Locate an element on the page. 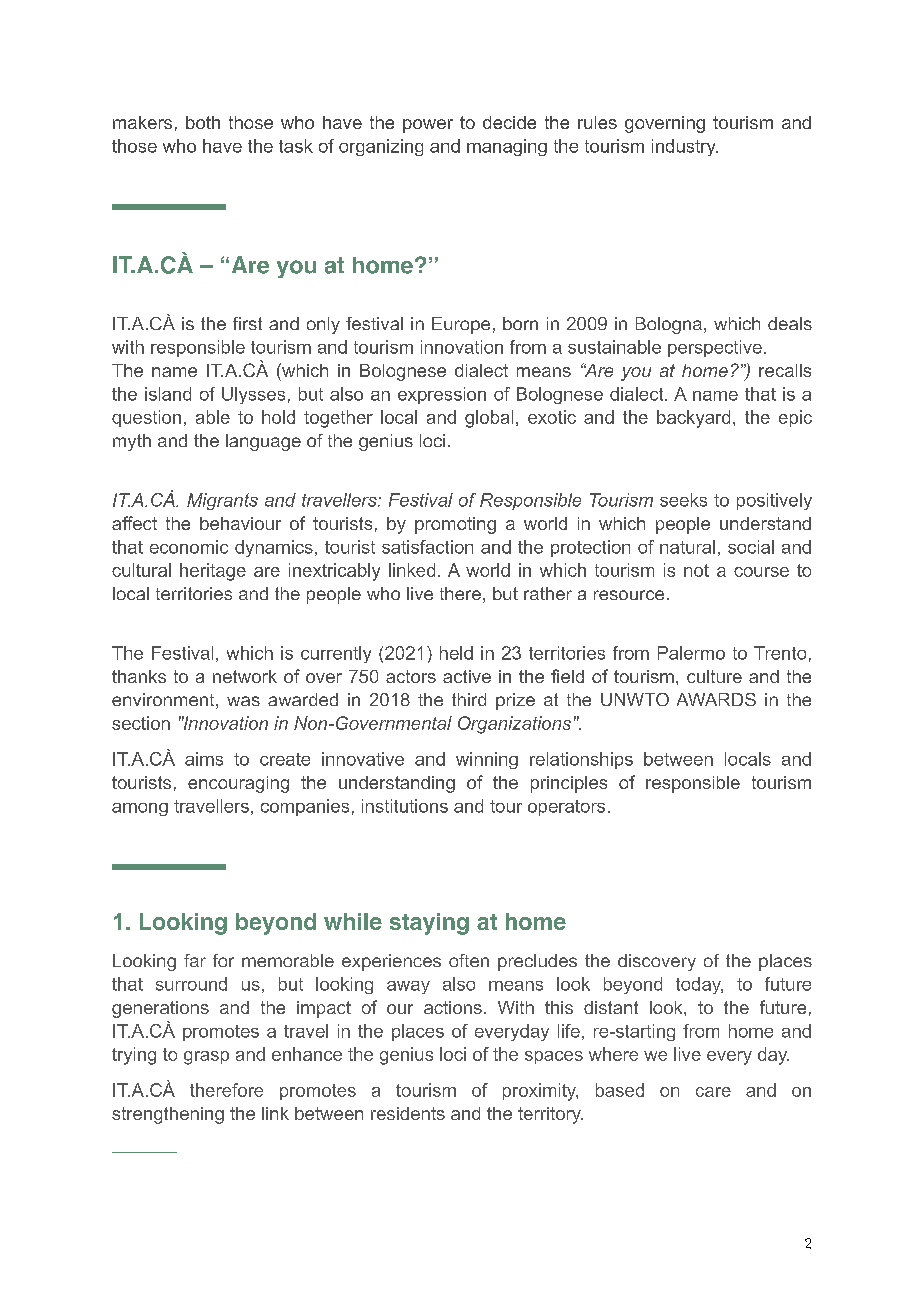  global is located at coordinates (489, 419).
